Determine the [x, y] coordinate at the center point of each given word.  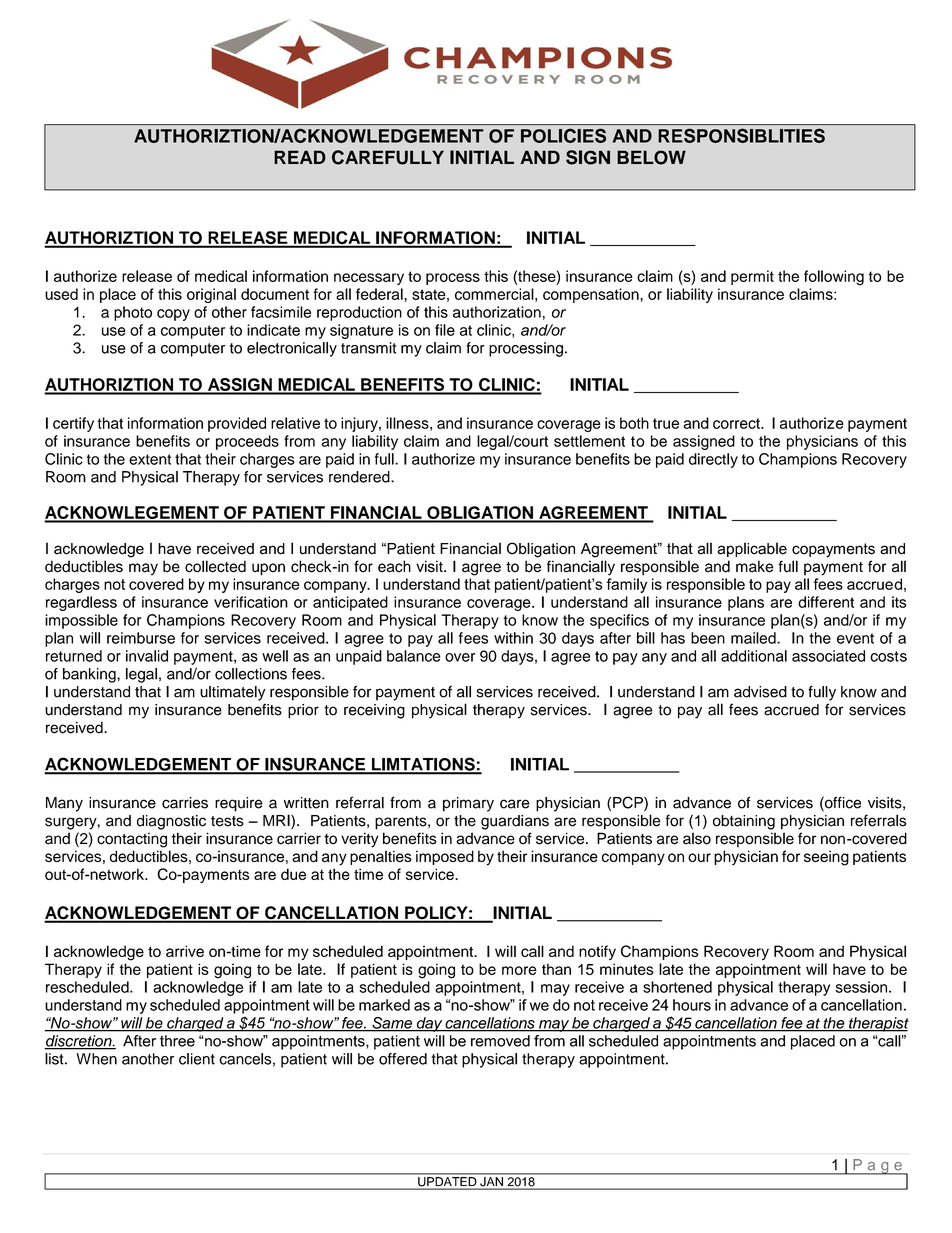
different [826, 602]
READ [300, 157]
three [177, 1041]
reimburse [141, 638]
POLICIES [563, 136]
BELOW [651, 157]
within [513, 638]
